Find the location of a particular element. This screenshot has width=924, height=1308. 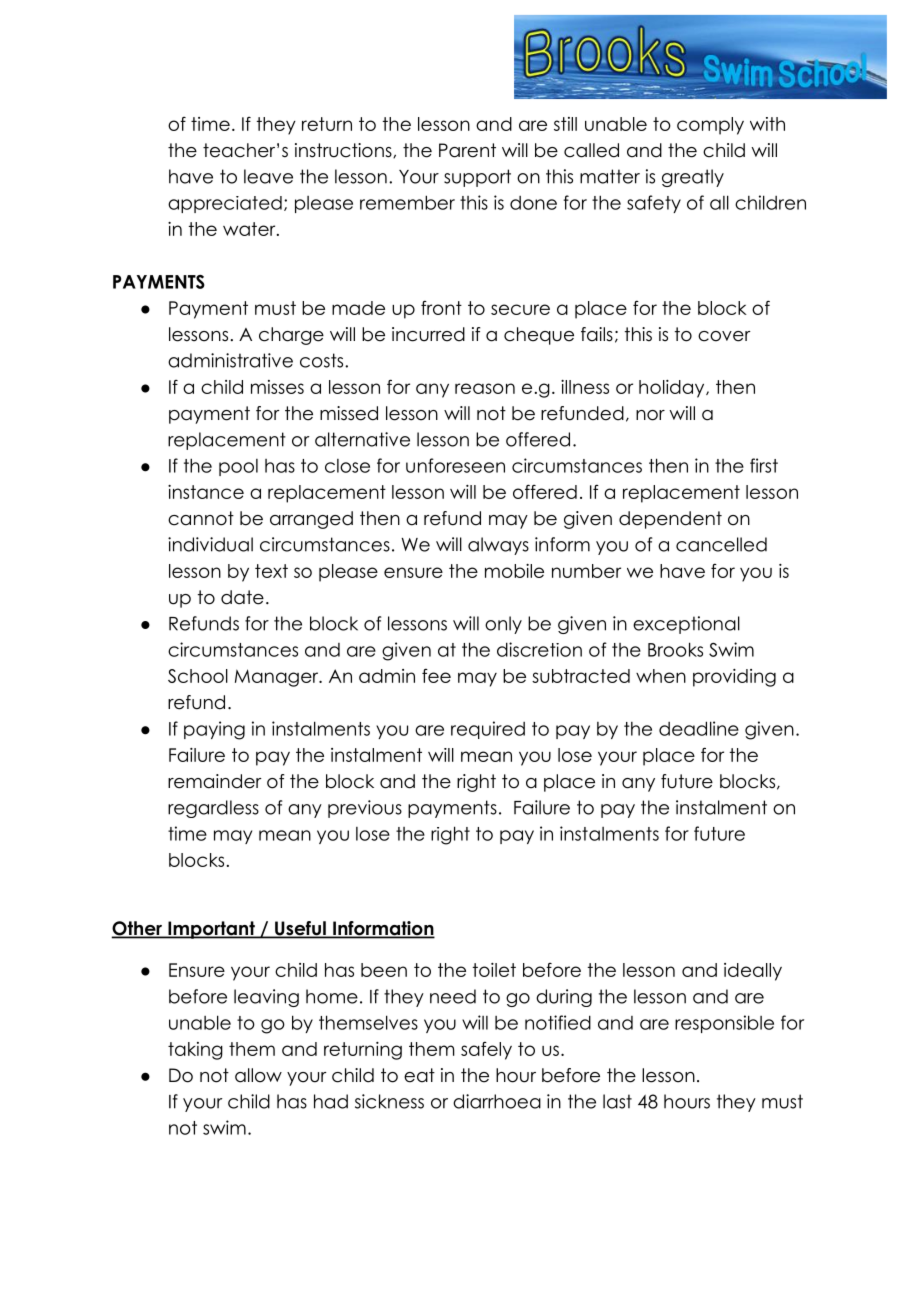

misses is located at coordinates (277, 387).
